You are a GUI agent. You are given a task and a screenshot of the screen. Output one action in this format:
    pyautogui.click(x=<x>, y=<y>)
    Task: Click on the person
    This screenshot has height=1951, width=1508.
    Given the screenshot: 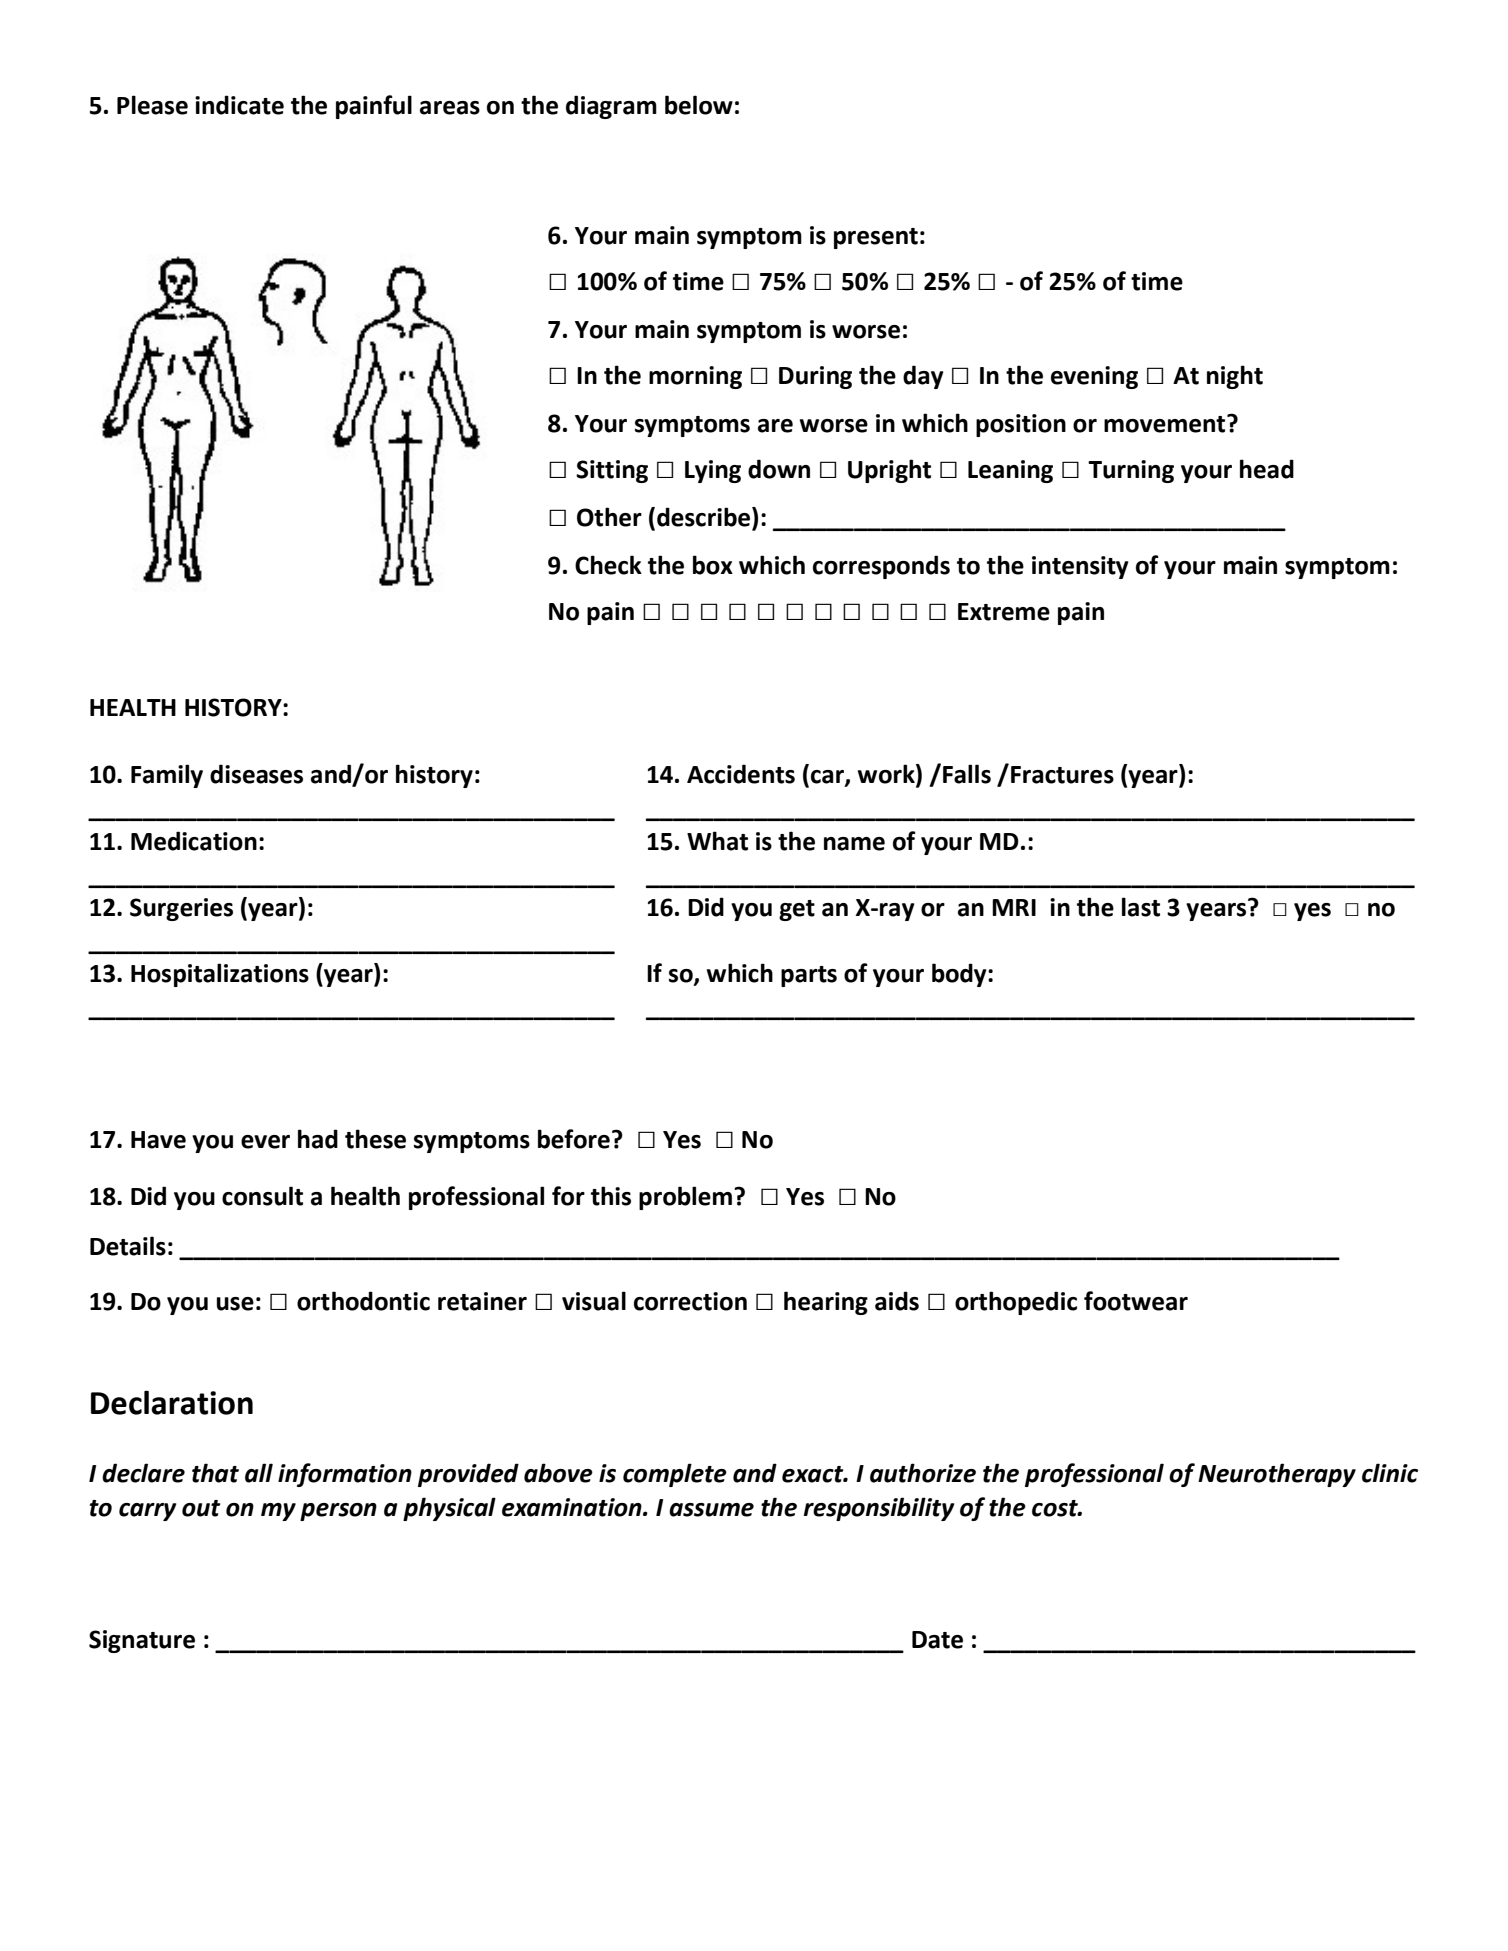 What is the action you would take?
    pyautogui.click(x=338, y=1512)
